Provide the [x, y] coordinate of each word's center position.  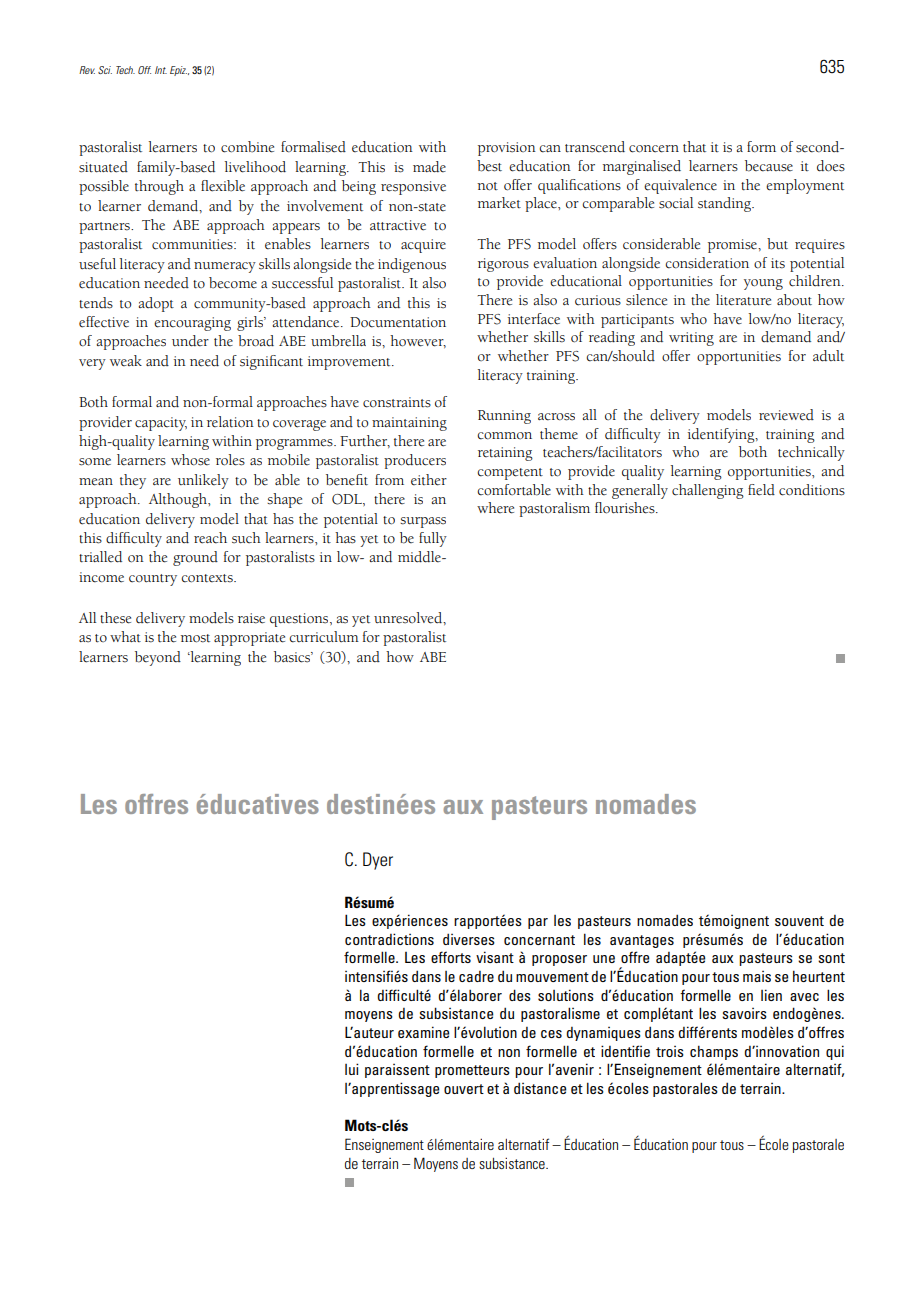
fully [433, 539]
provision [507, 149]
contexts [208, 578]
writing [691, 339]
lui [352, 1069]
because [769, 166]
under [190, 341]
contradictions [389, 939]
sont [831, 958]
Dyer [378, 861]
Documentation [398, 322]
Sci [105, 70]
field [761, 490]
